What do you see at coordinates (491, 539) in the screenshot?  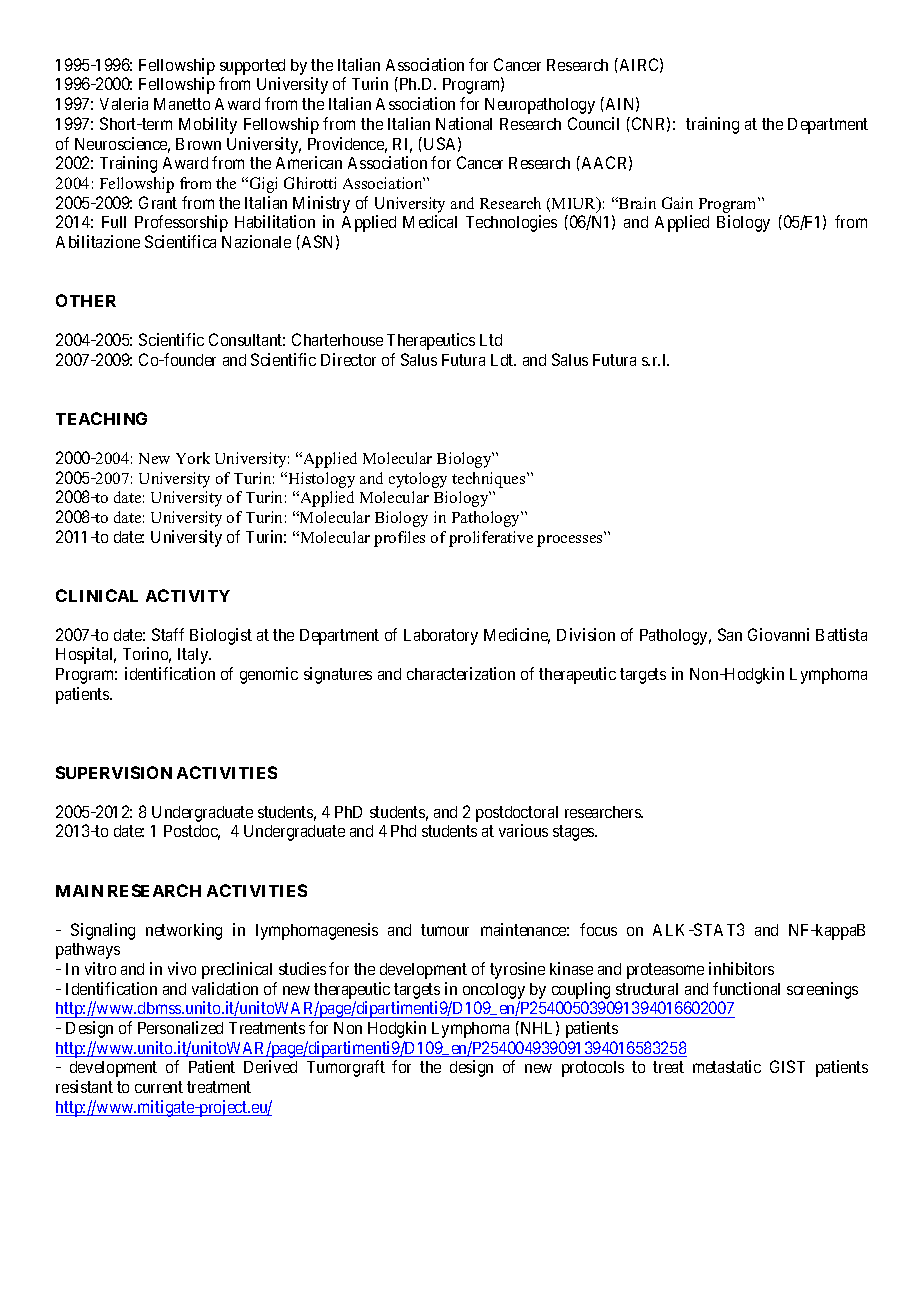 I see `proliferative` at bounding box center [491, 539].
